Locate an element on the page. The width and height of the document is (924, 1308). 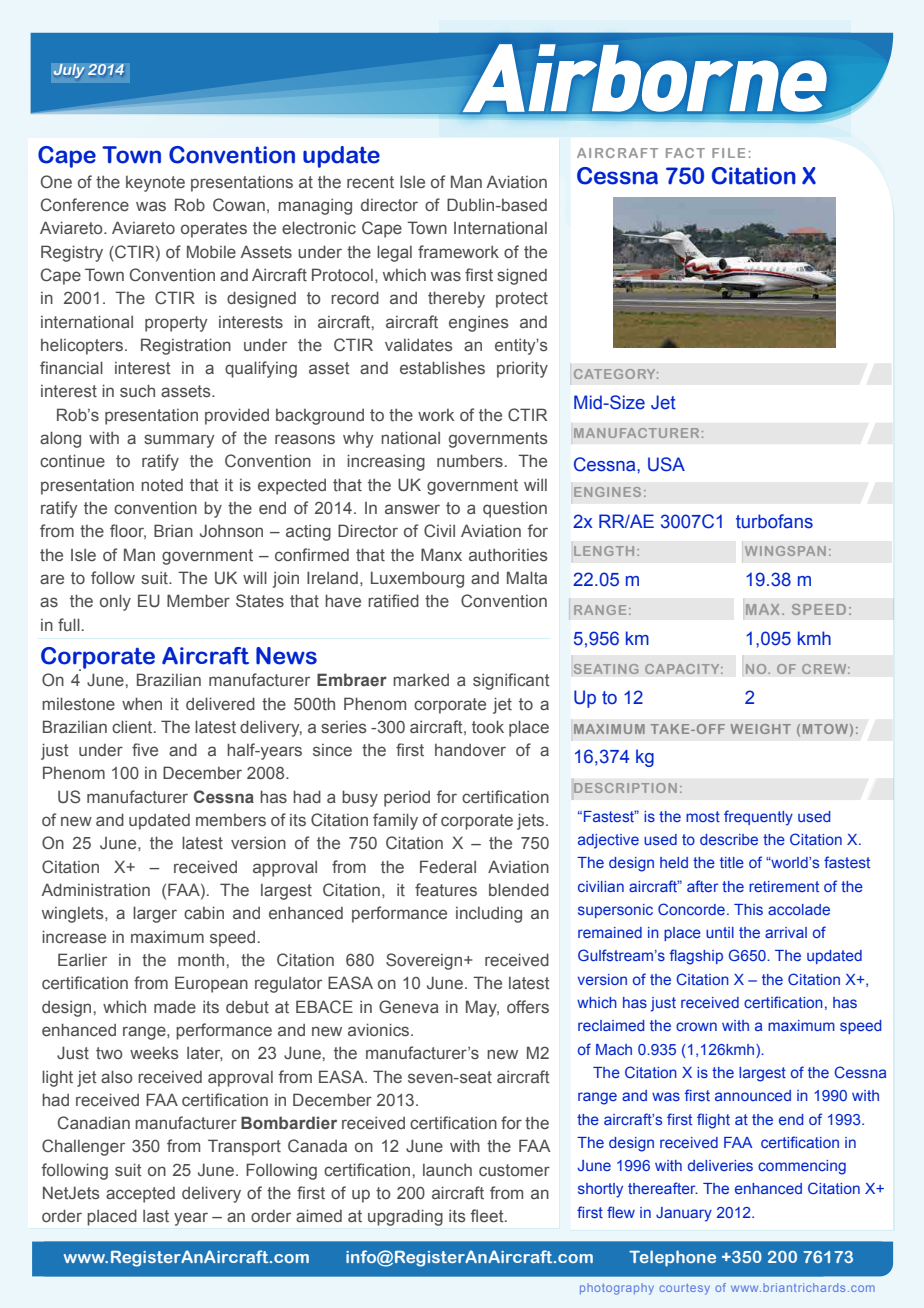
keynote is located at coordinates (155, 184).
